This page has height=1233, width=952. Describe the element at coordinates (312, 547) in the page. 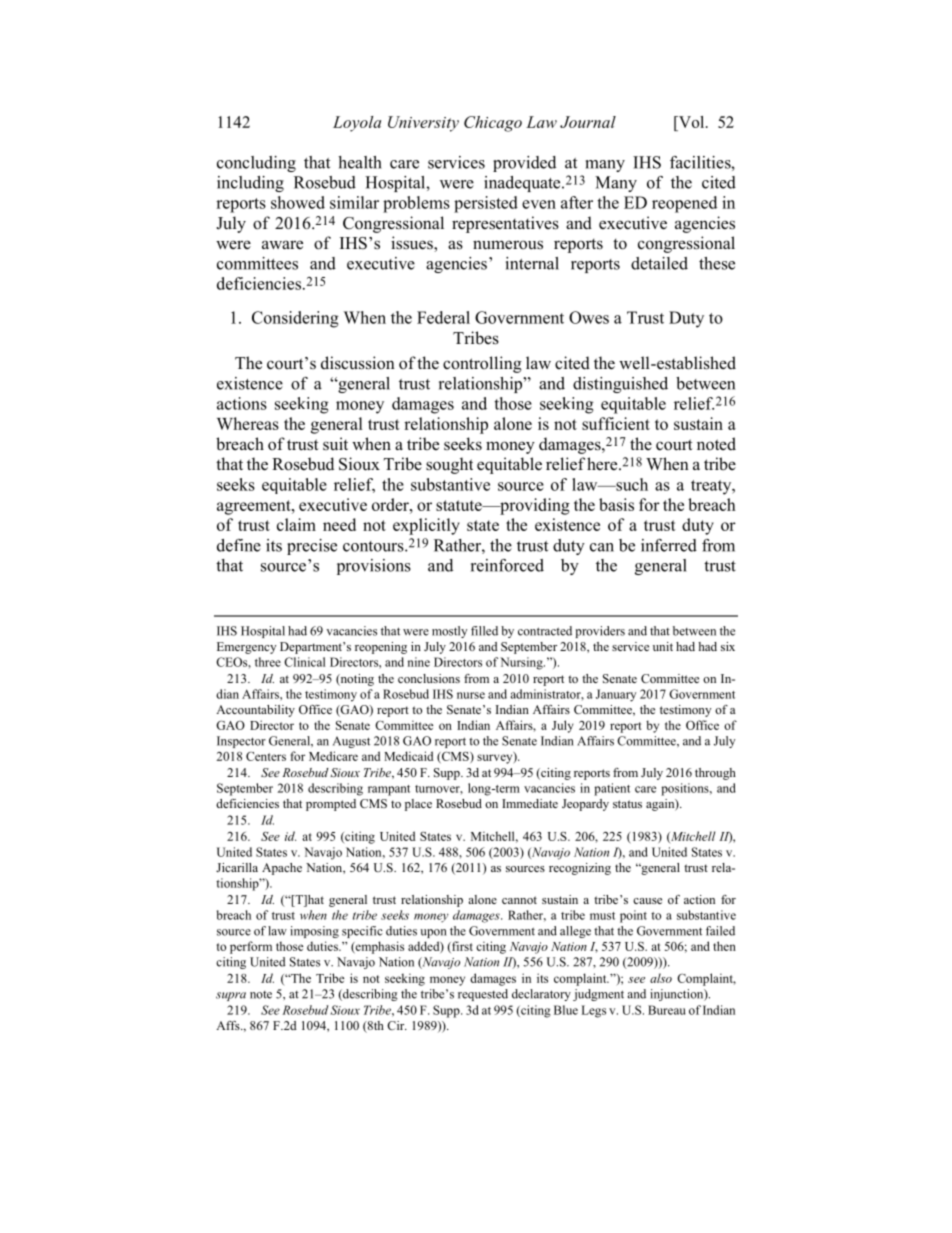

I see `precise` at that location.
